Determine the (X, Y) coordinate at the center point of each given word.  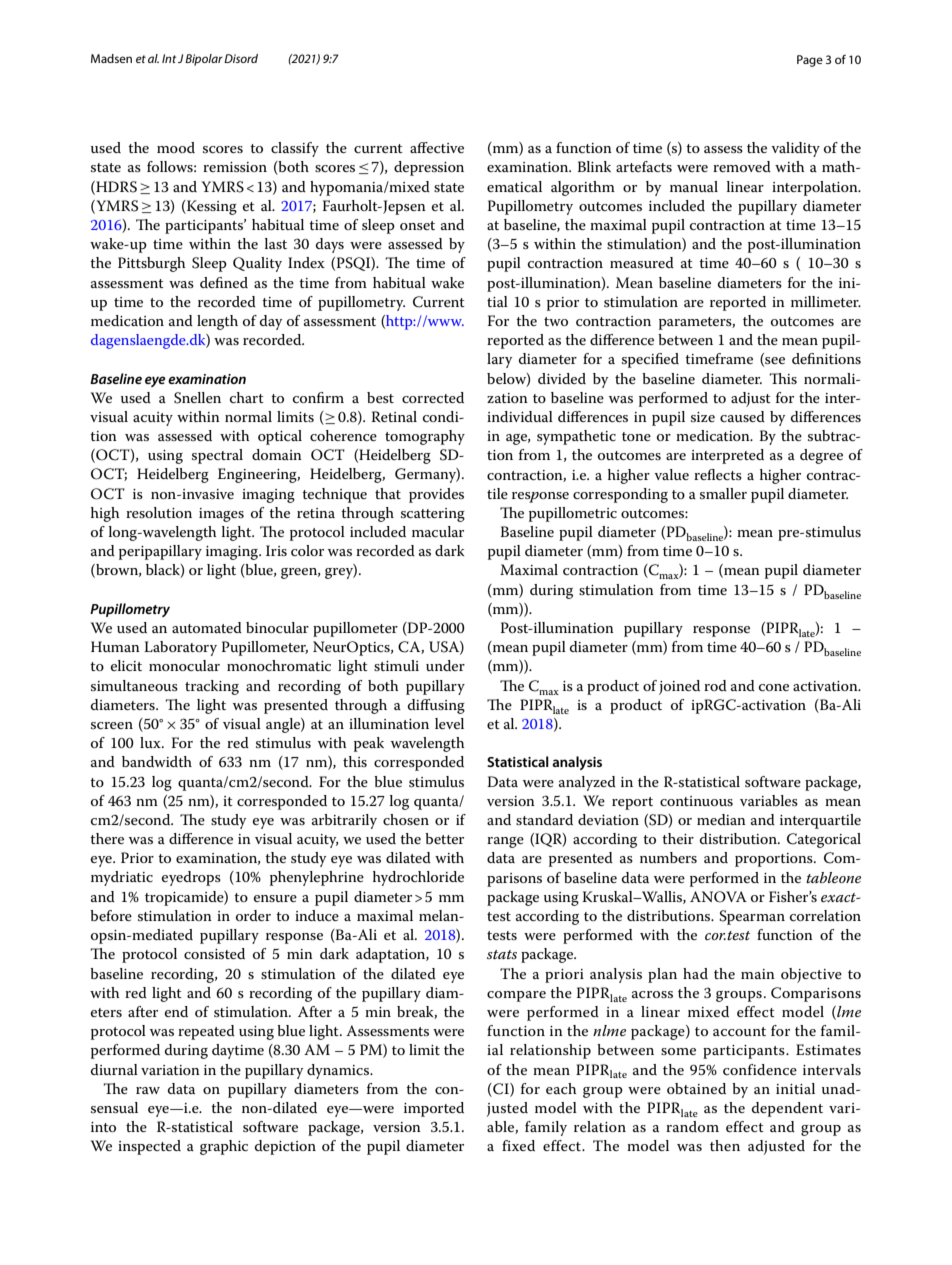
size (703, 417)
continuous (696, 801)
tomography (425, 437)
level (449, 723)
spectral (217, 456)
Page (810, 61)
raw (148, 1090)
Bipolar (204, 60)
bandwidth (157, 761)
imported (434, 1109)
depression (429, 168)
